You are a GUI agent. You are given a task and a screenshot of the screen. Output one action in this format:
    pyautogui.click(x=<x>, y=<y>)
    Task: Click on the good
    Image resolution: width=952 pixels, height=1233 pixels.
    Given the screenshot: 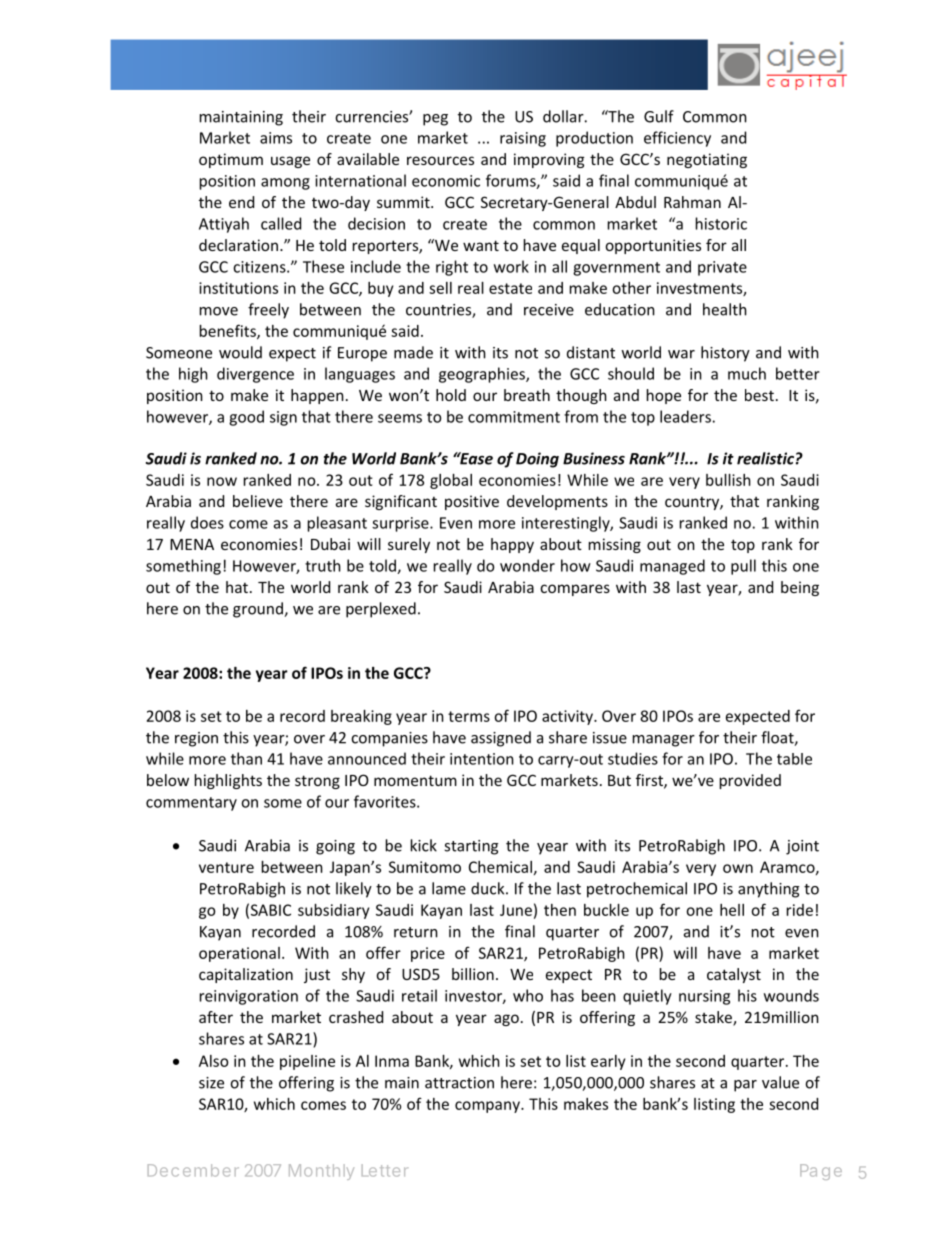 What is the action you would take?
    pyautogui.click(x=246, y=418)
